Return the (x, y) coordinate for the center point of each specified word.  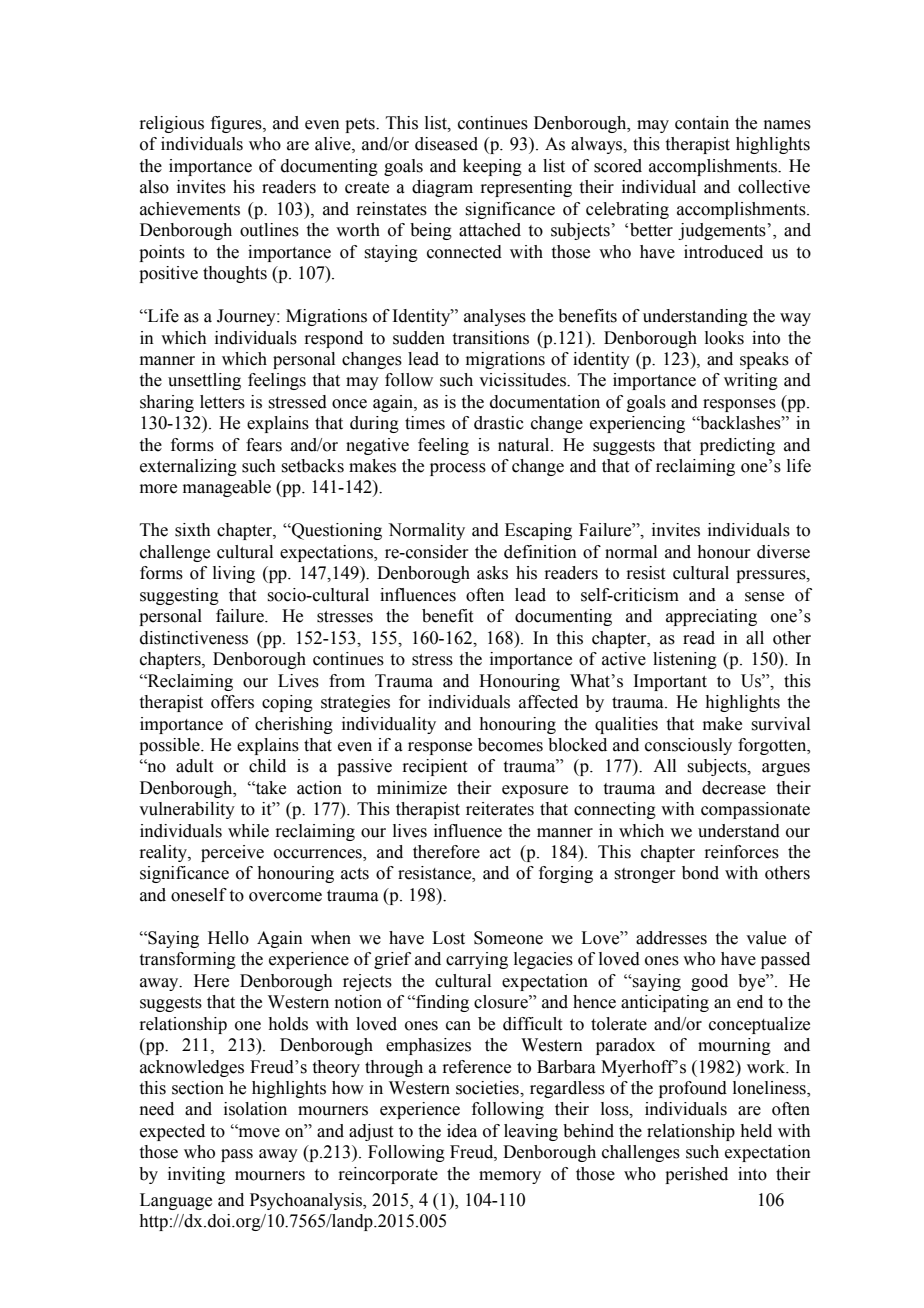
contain (702, 123)
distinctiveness (194, 638)
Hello (228, 938)
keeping (492, 167)
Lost (448, 938)
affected (548, 702)
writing (751, 381)
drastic (499, 423)
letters (222, 402)
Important (670, 682)
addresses (671, 938)
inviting (196, 1175)
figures (237, 124)
